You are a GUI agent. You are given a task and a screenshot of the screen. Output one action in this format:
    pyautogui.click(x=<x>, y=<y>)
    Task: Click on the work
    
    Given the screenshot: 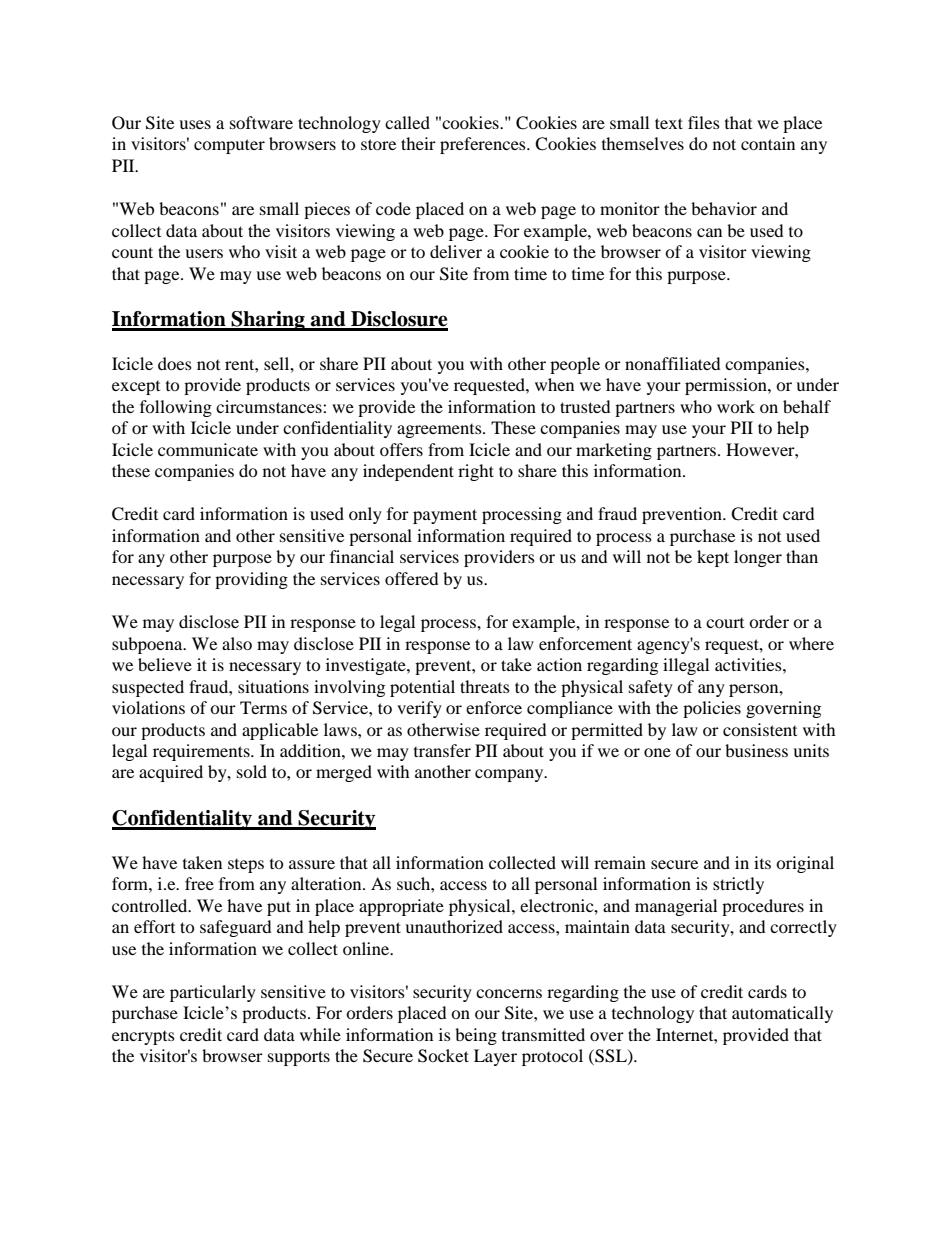 What is the action you would take?
    pyautogui.click(x=736, y=406)
